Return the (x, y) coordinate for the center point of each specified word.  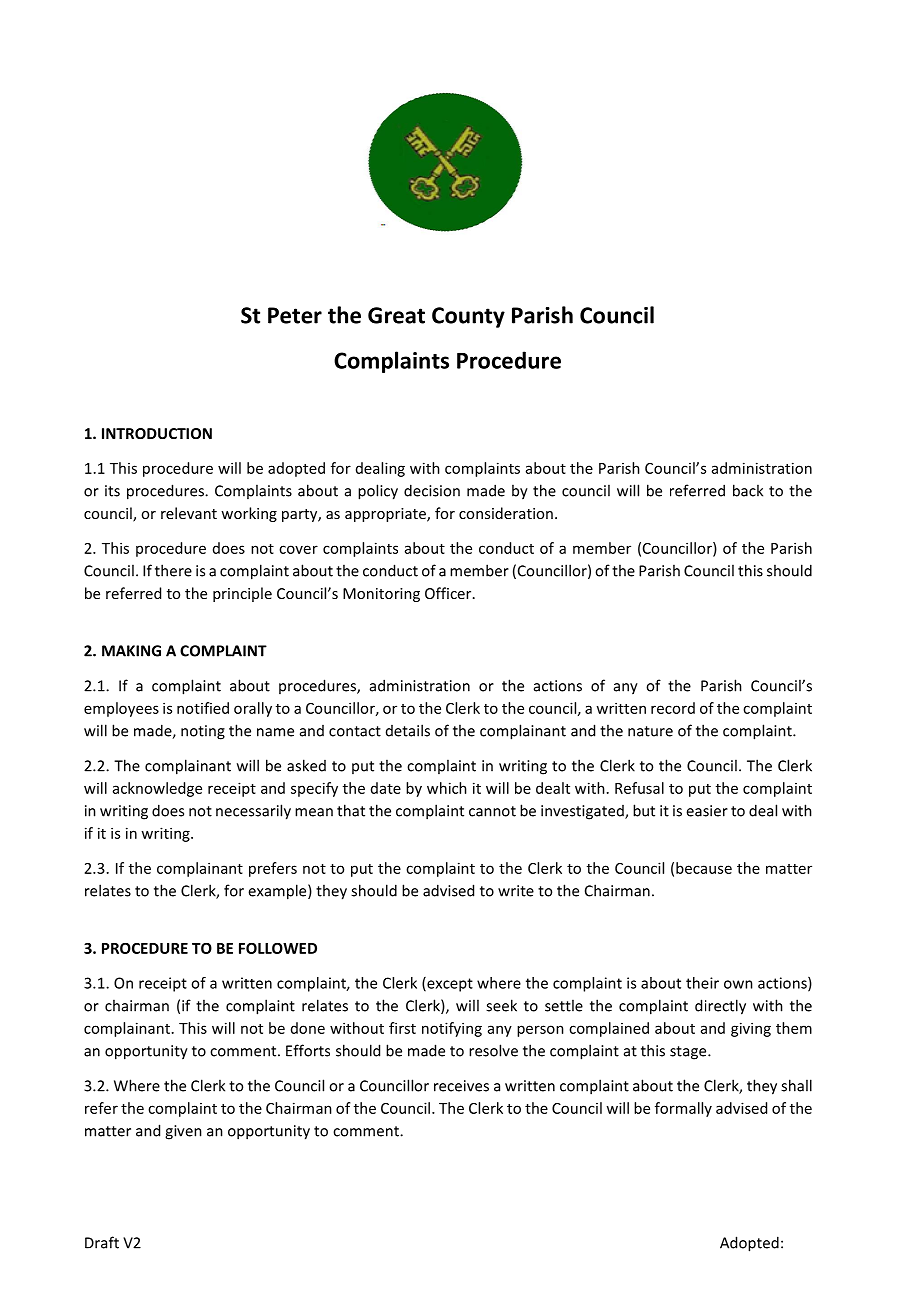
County (468, 317)
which (447, 788)
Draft (102, 1242)
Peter (295, 315)
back (748, 490)
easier (707, 811)
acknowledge (157, 789)
